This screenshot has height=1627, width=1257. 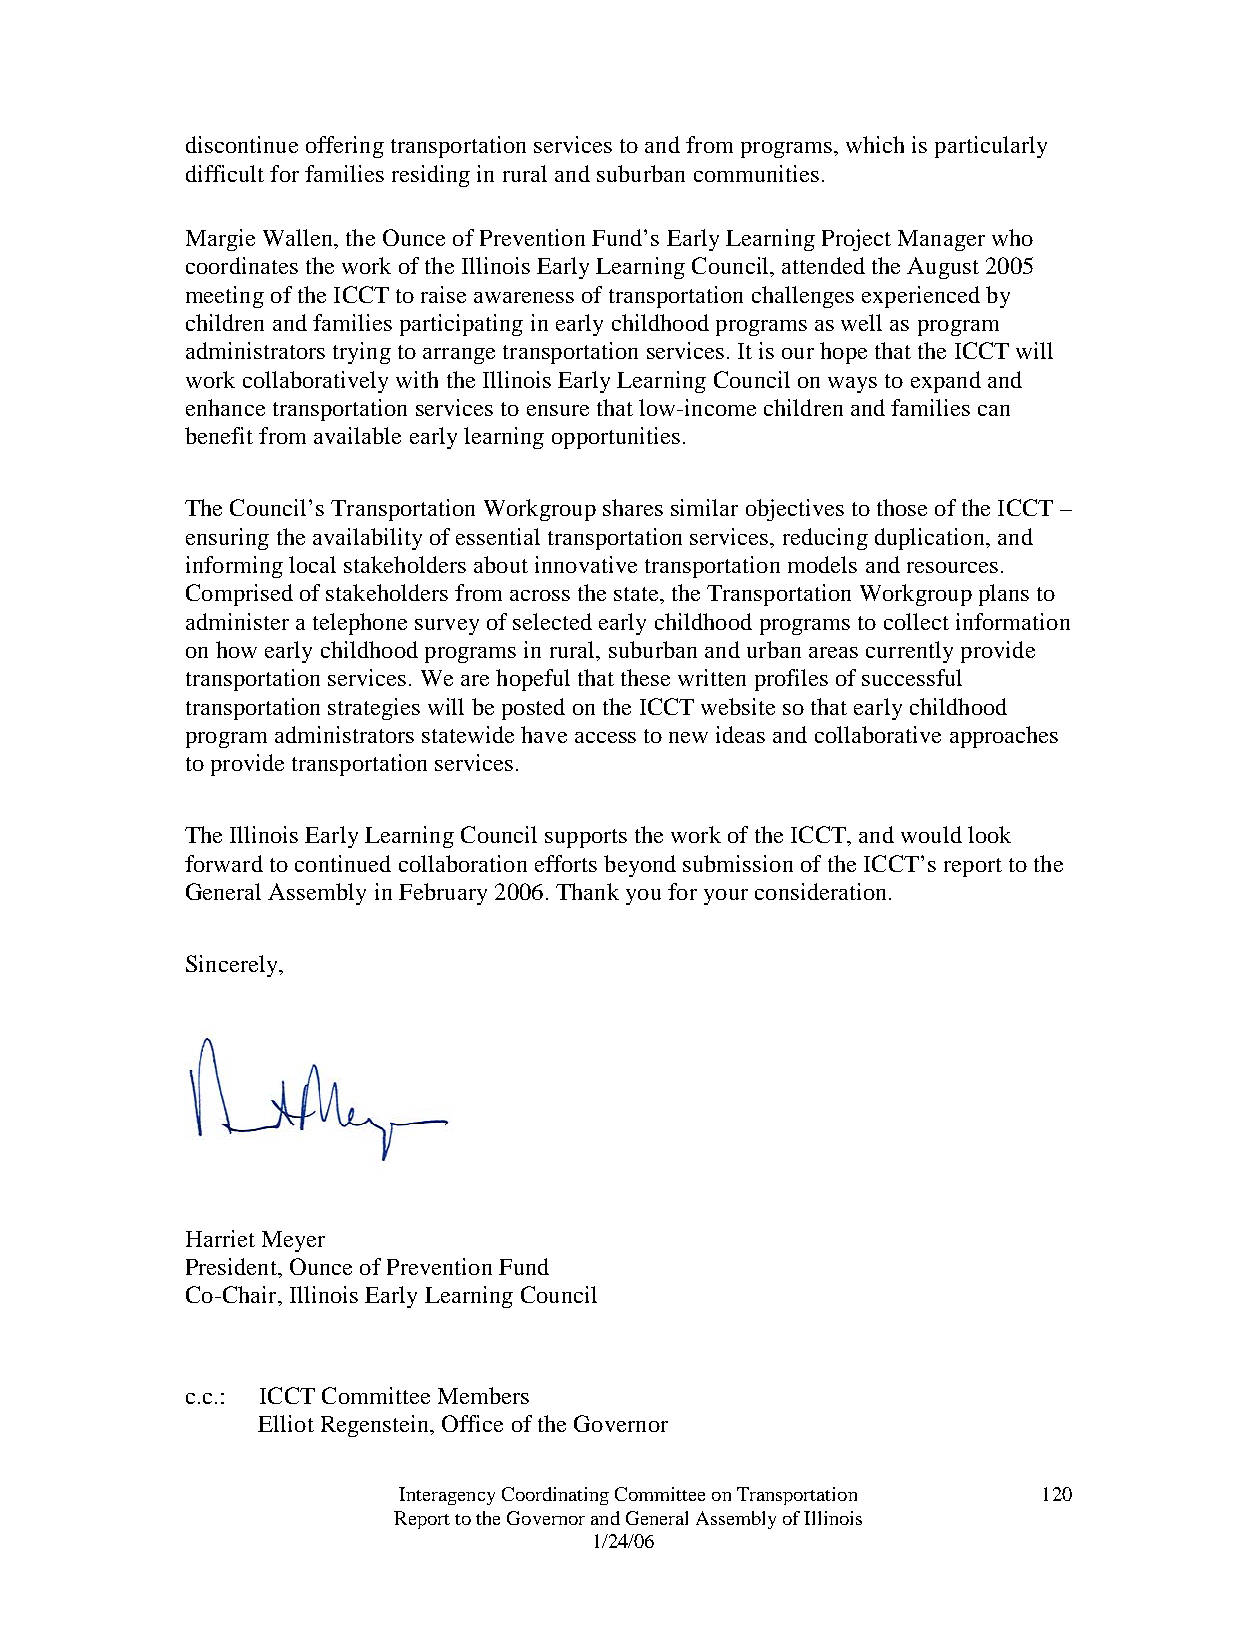 I want to click on offering, so click(x=345, y=147).
